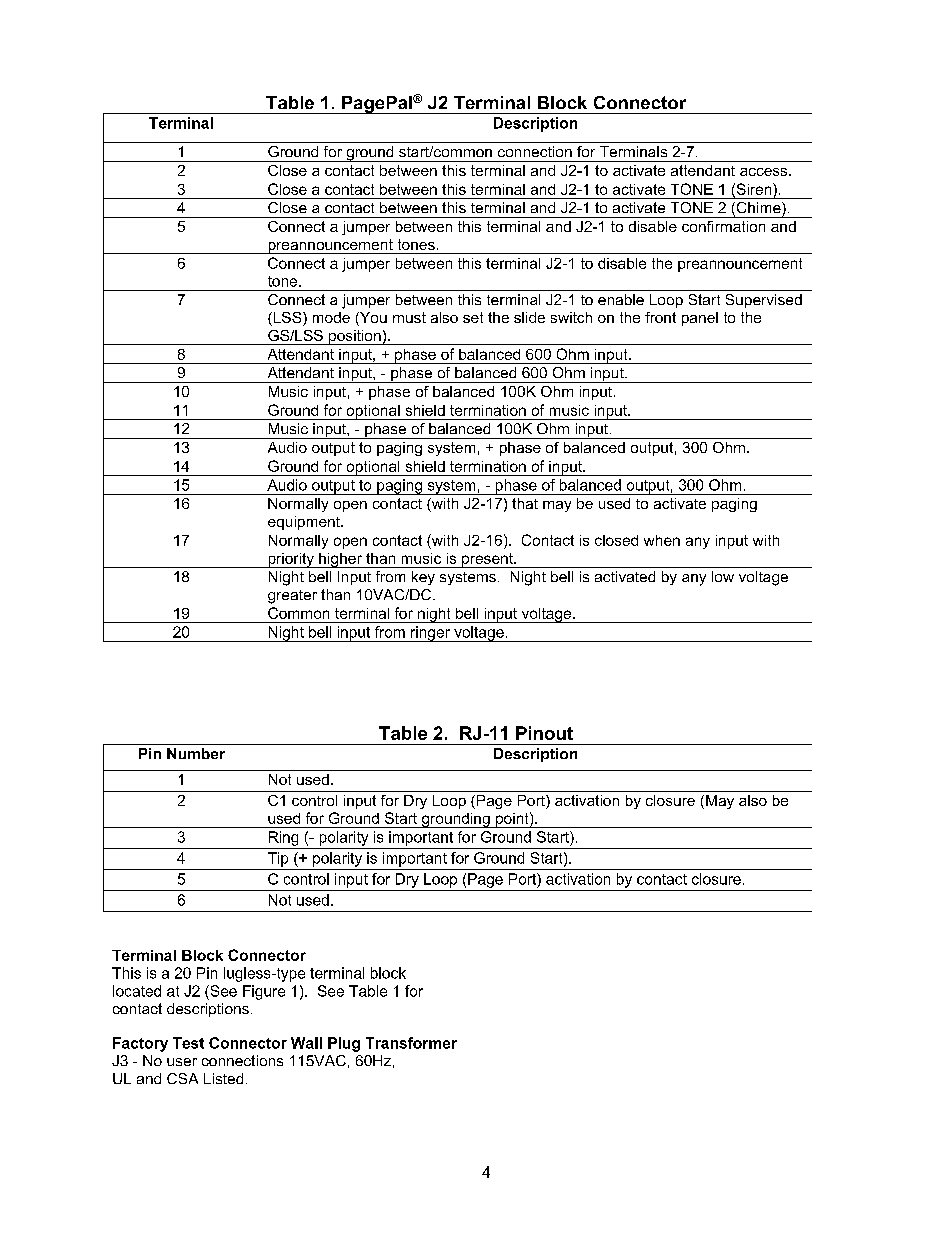  What do you see at coordinates (196, 753) in the screenshot?
I see `Number` at bounding box center [196, 753].
